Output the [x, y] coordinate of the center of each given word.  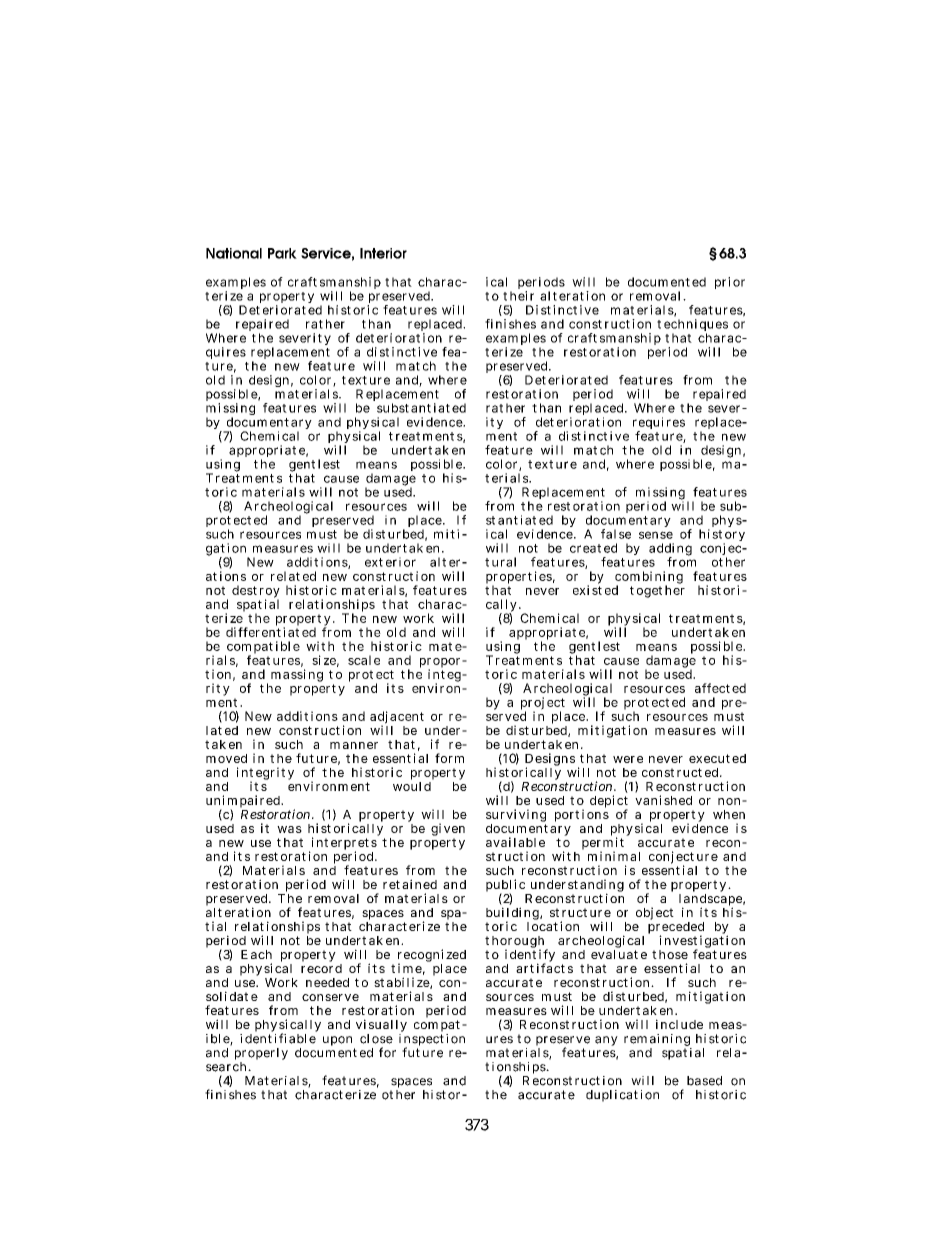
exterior [390, 562]
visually [381, 1027]
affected [720, 688]
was [289, 829]
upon [339, 1042]
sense [656, 535]
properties [520, 578]
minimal [614, 856]
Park [282, 253]
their [518, 296]
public [505, 886]
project [543, 704]
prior [730, 283]
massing [297, 675]
